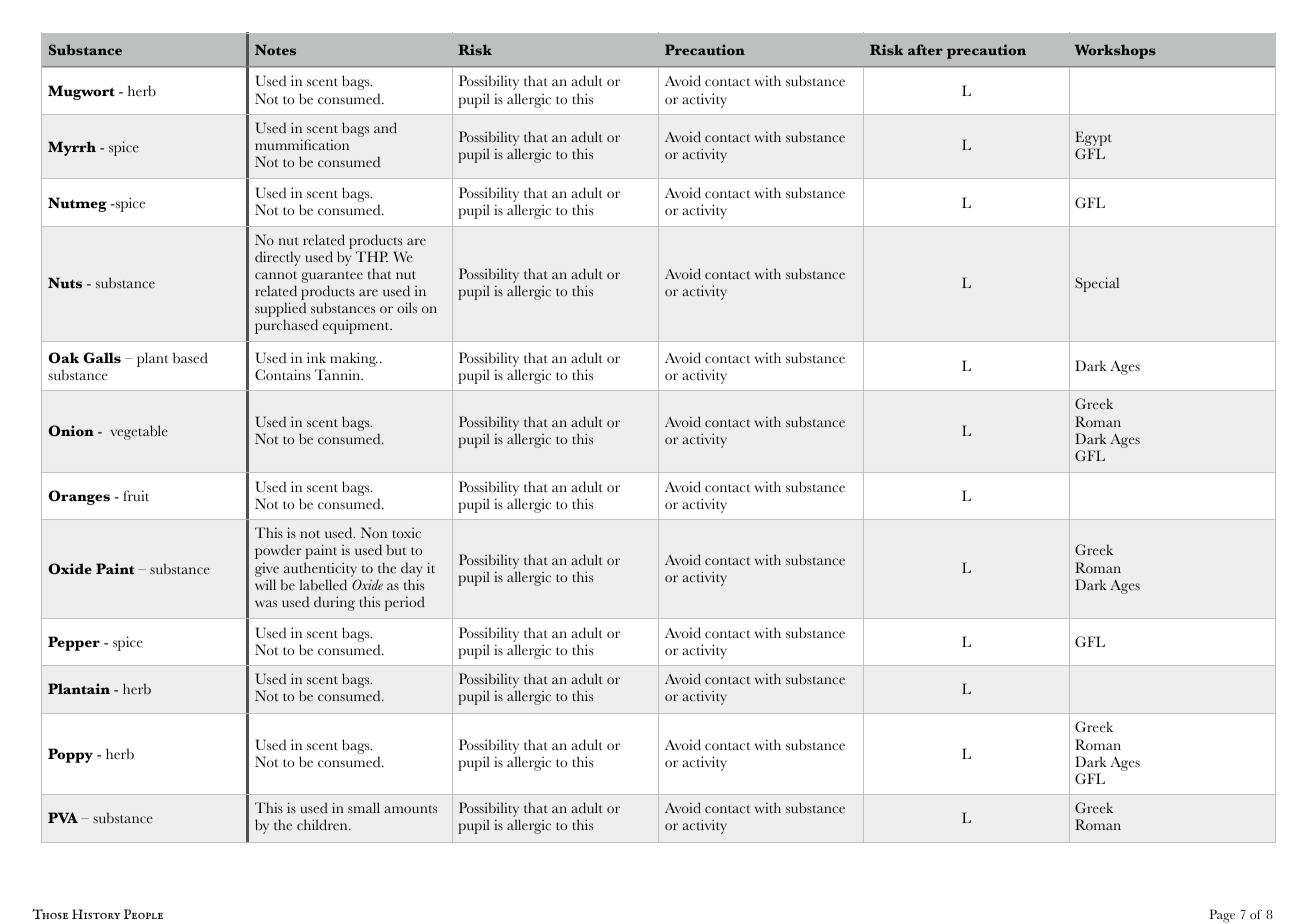 Image resolution: width=1308 pixels, height=924 pixels. I want to click on cannot, so click(276, 275).
